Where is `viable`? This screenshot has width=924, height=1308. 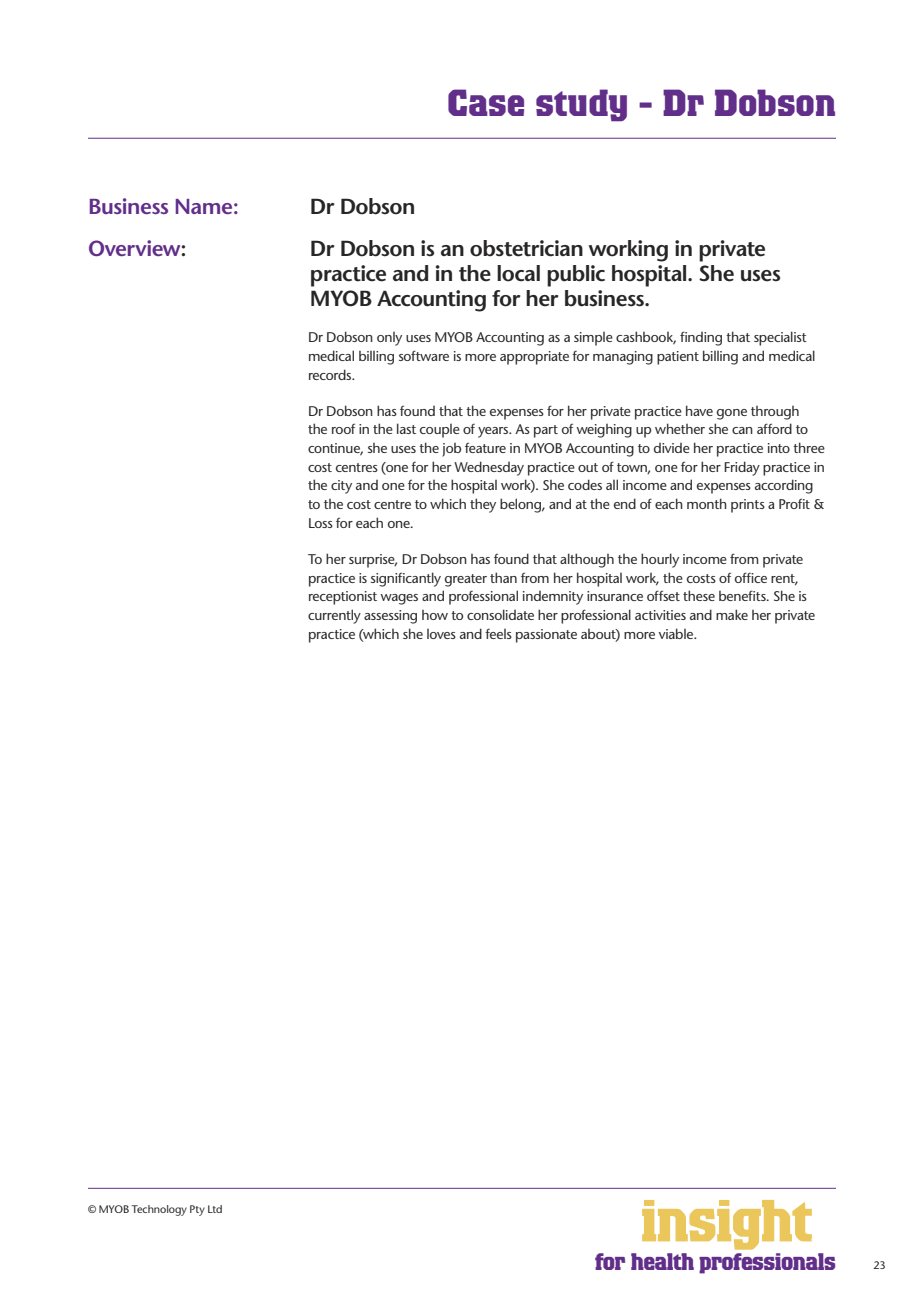
viable is located at coordinates (677, 633).
